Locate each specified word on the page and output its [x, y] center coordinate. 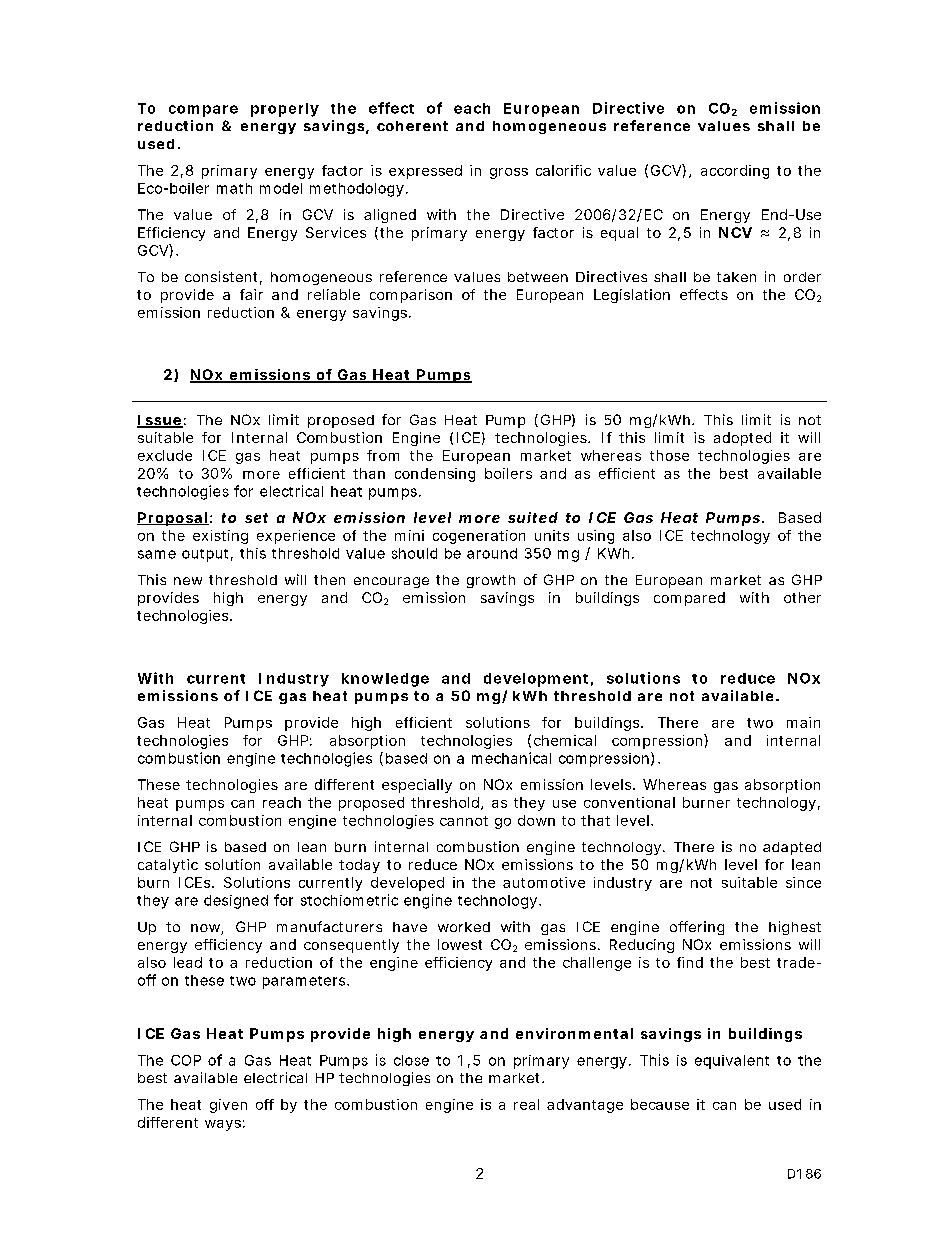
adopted [742, 439]
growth [491, 581]
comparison [411, 296]
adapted [792, 848]
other [802, 597]
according [735, 172]
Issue [160, 421]
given [228, 1106]
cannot [464, 821]
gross [509, 173]
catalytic [168, 866]
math [234, 188]
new [188, 581]
